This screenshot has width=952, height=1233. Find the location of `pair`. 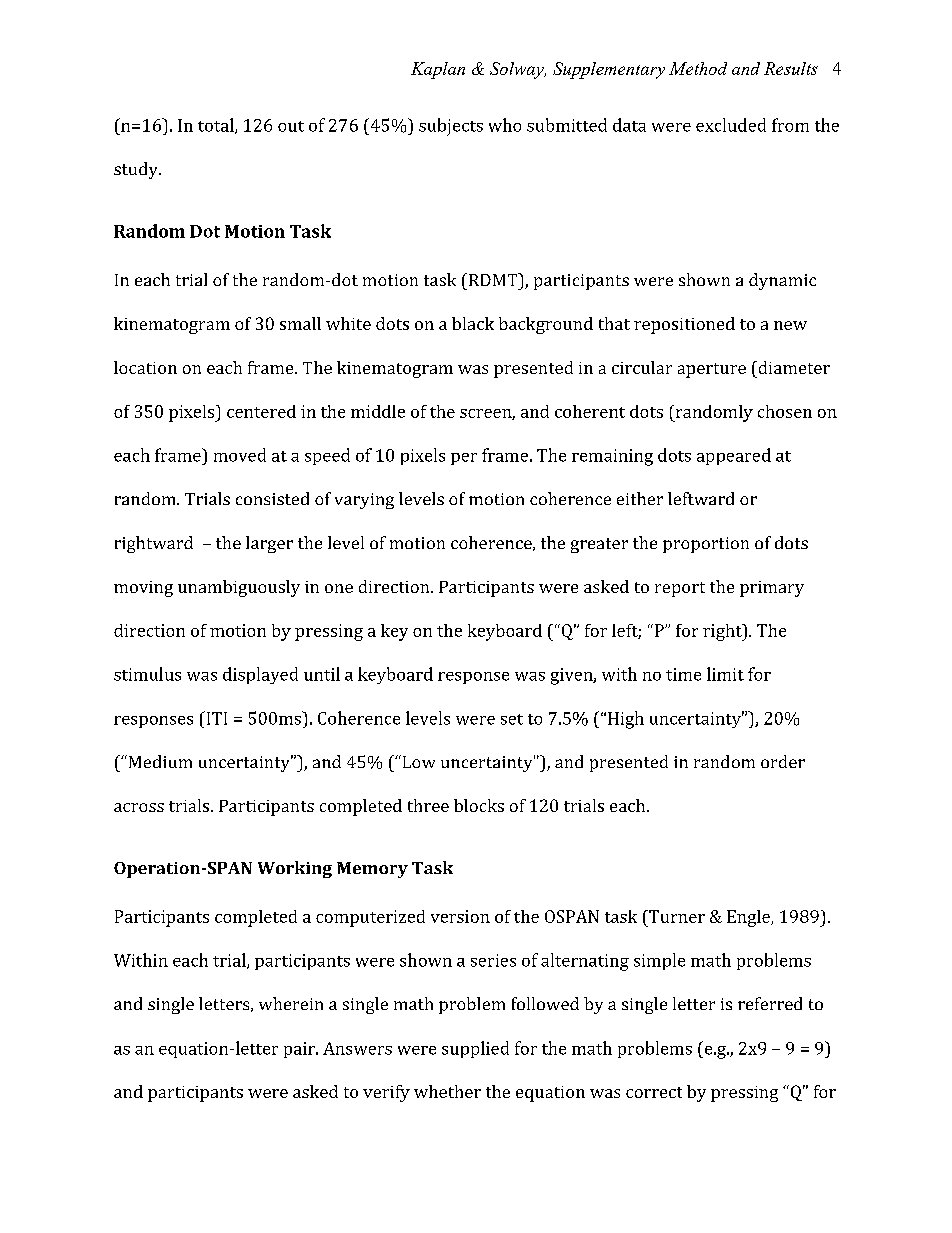

pair is located at coordinates (300, 1050).
